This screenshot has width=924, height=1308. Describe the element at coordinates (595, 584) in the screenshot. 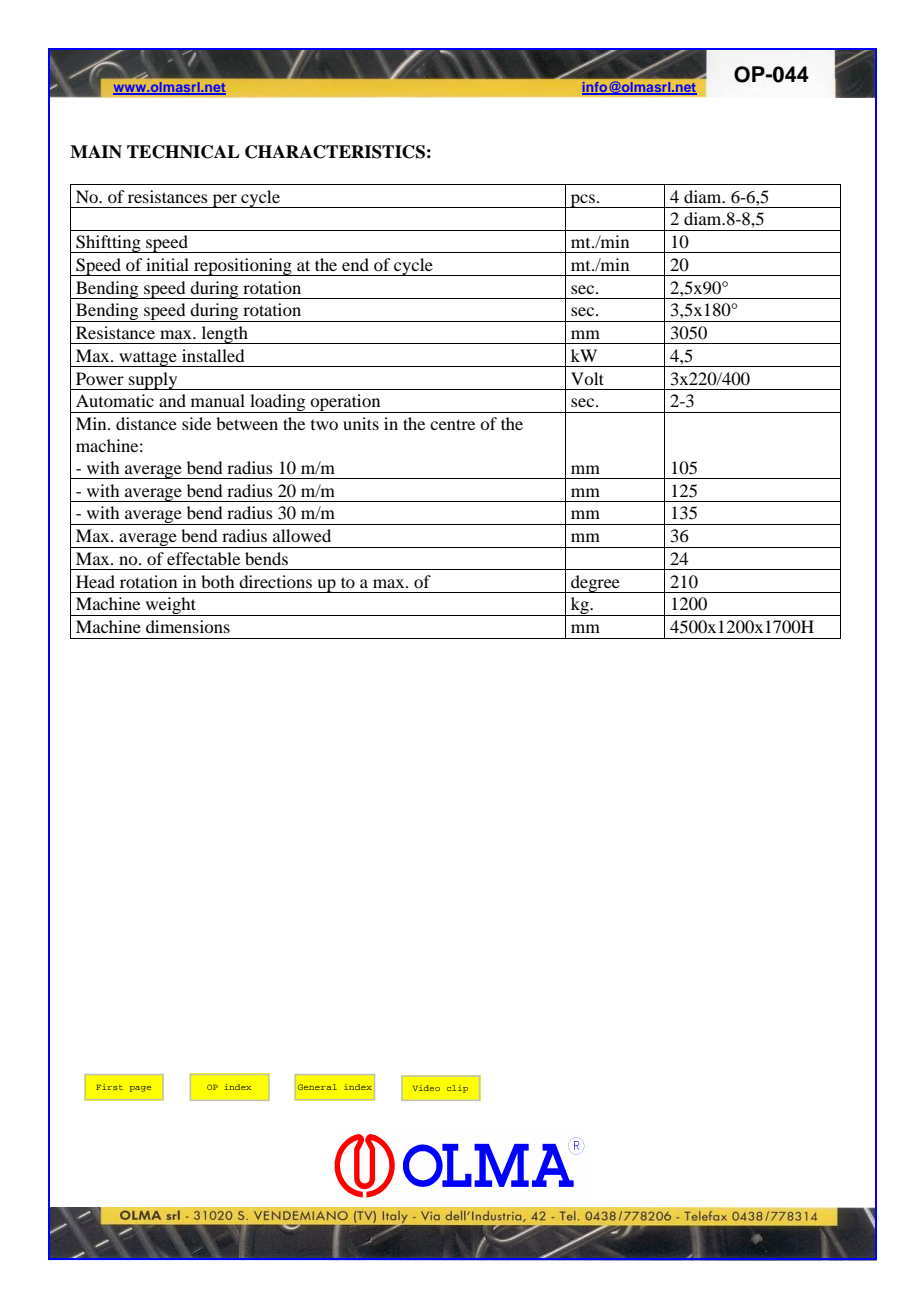

I see `degree` at that location.
